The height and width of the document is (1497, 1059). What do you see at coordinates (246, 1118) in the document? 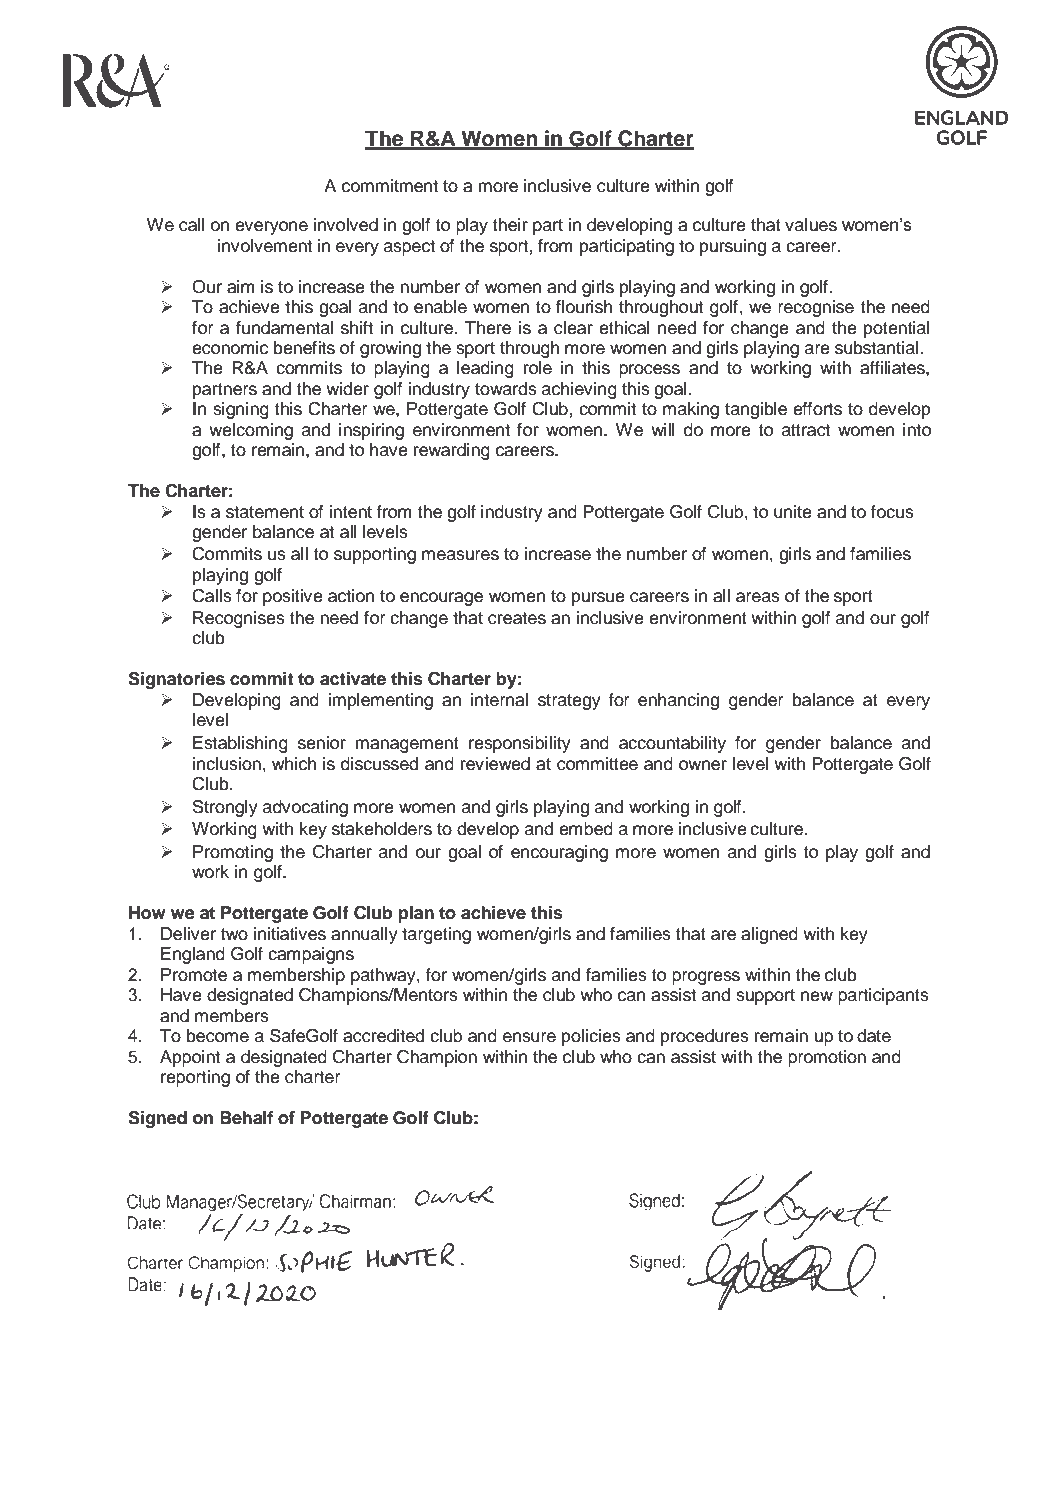
I see `Behalf` at bounding box center [246, 1118].
